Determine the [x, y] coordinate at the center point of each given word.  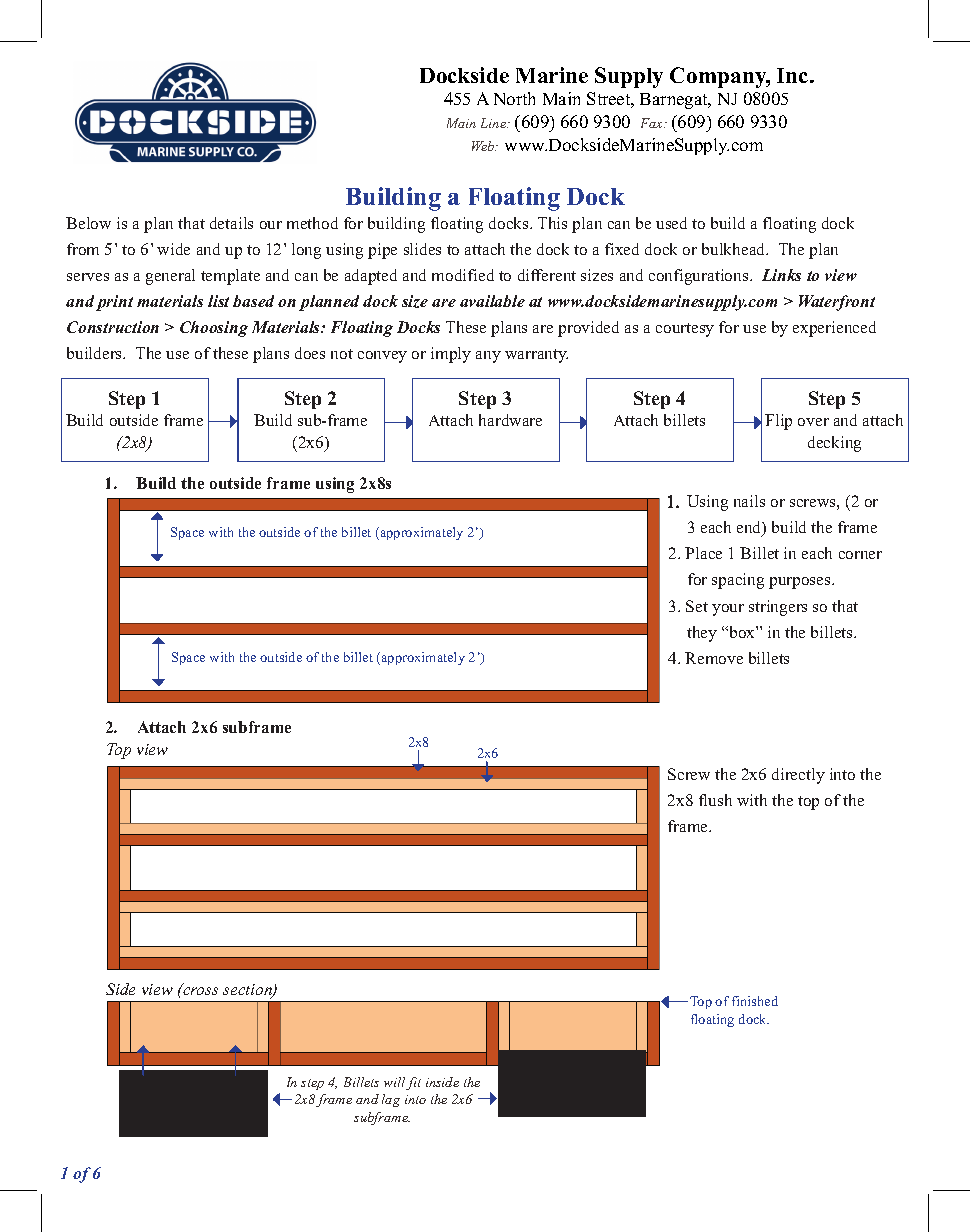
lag [391, 1100]
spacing [738, 581]
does [310, 353]
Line [495, 123]
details [231, 223]
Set [697, 606]
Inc [794, 75]
